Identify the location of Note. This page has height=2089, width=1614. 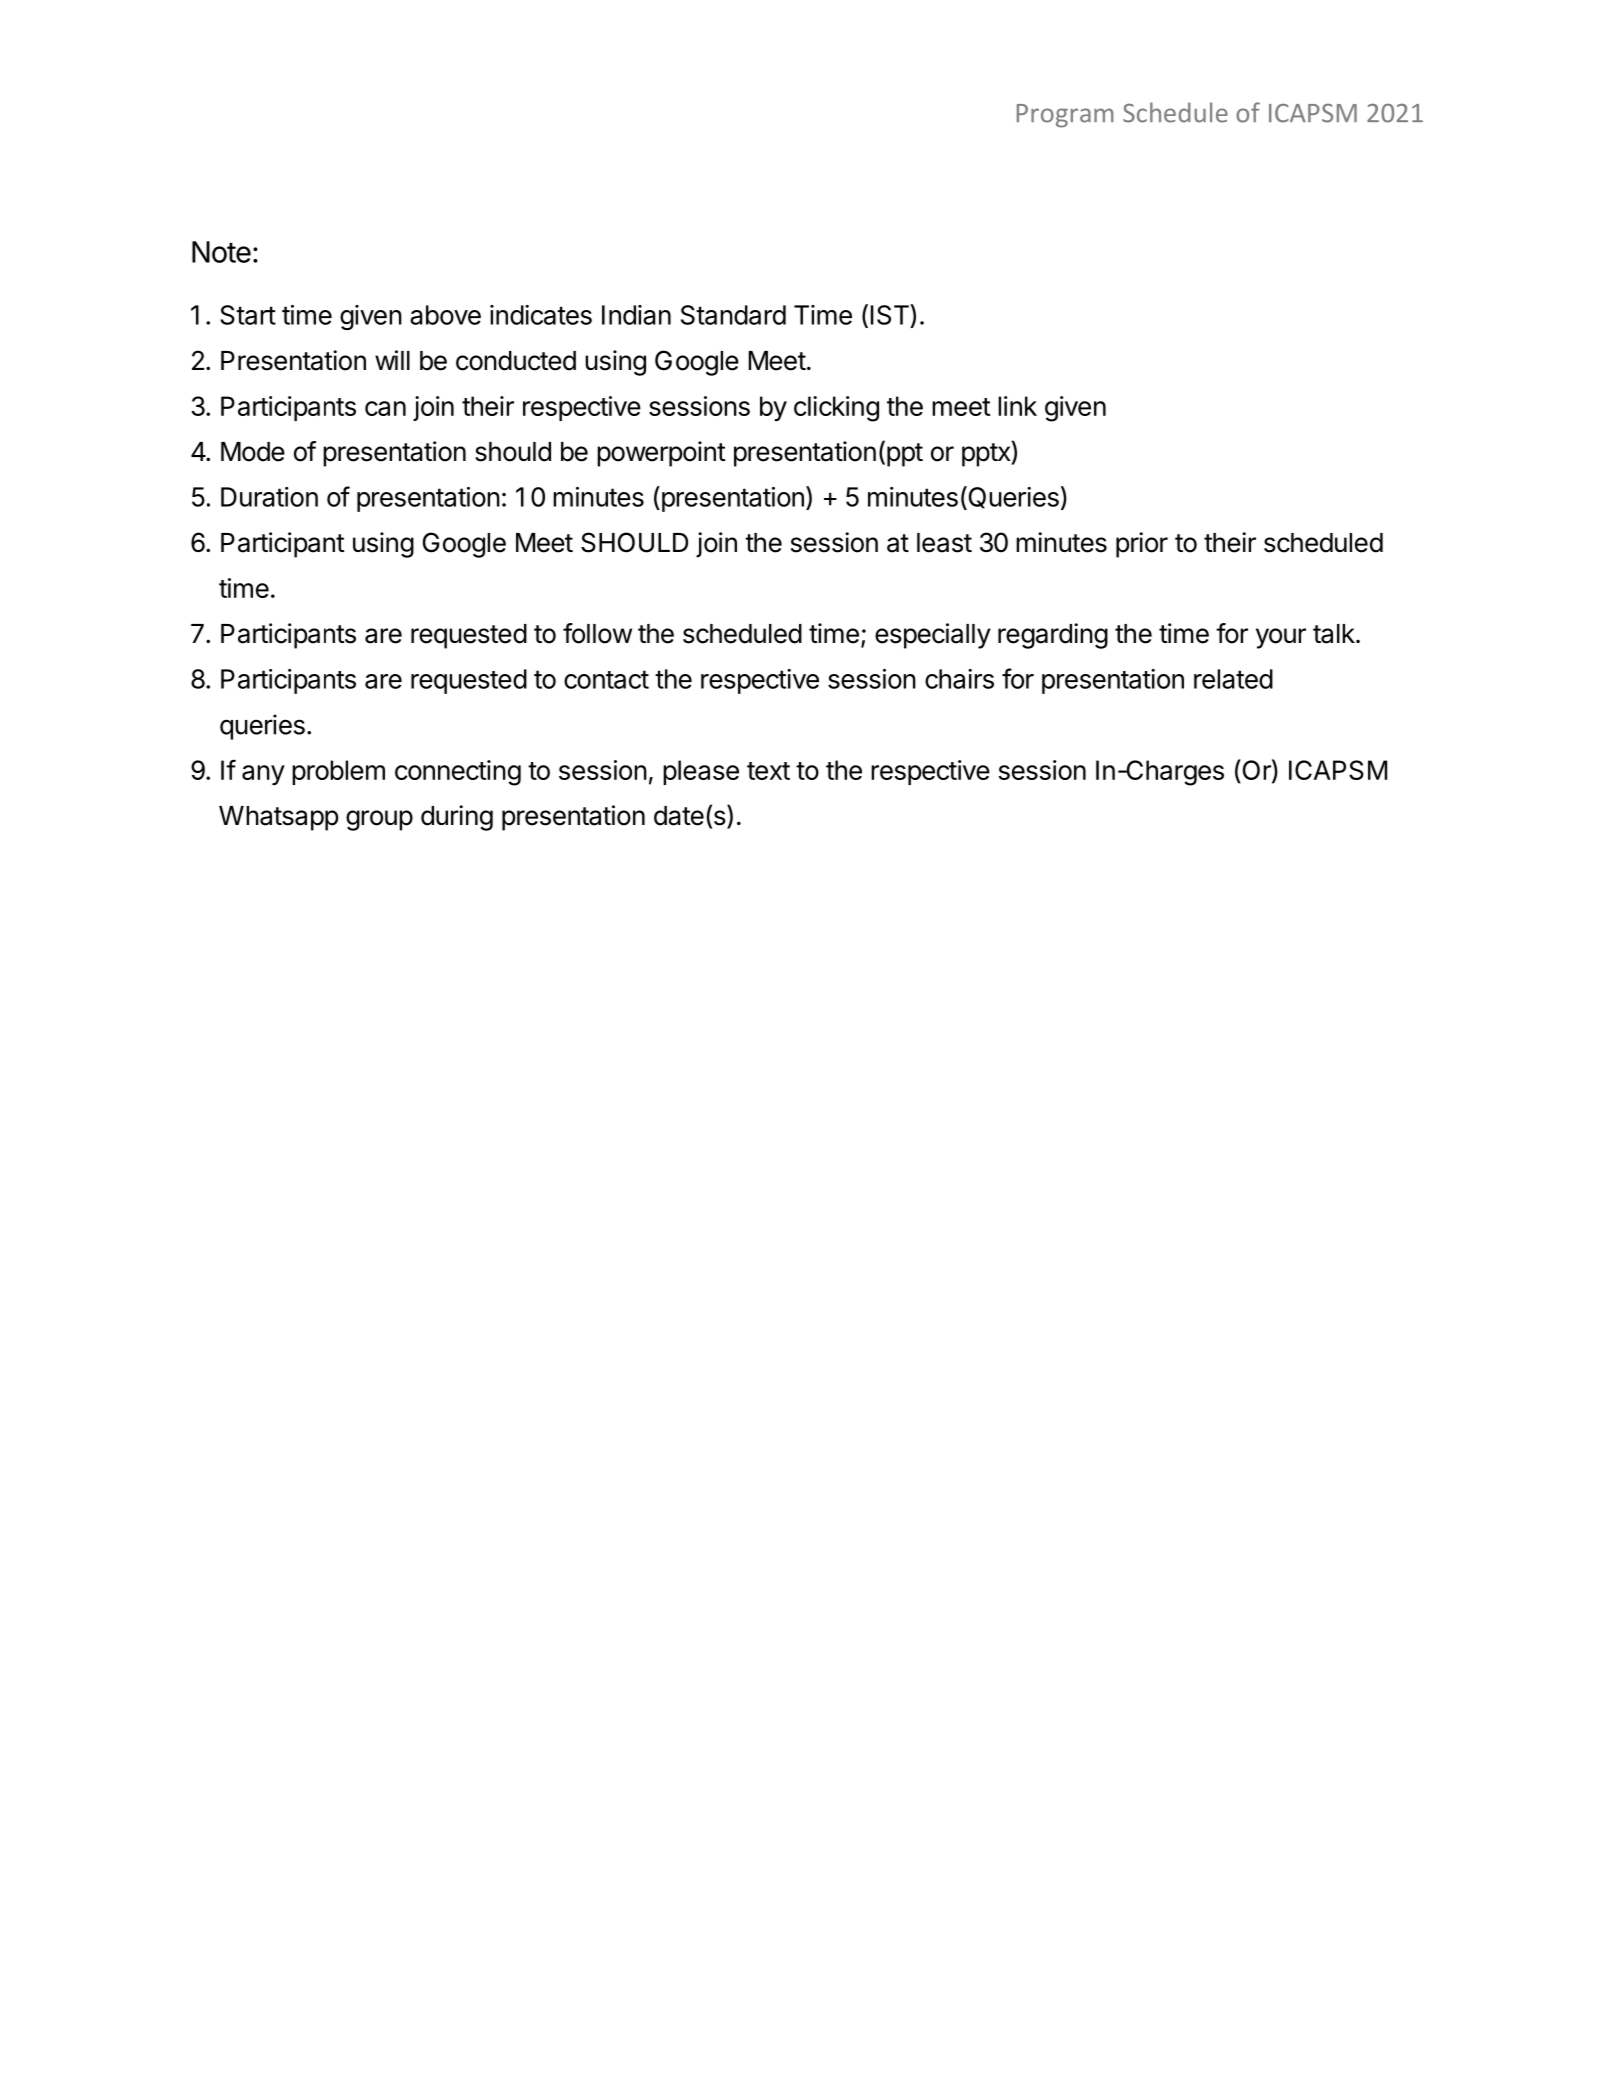
(221, 252).
